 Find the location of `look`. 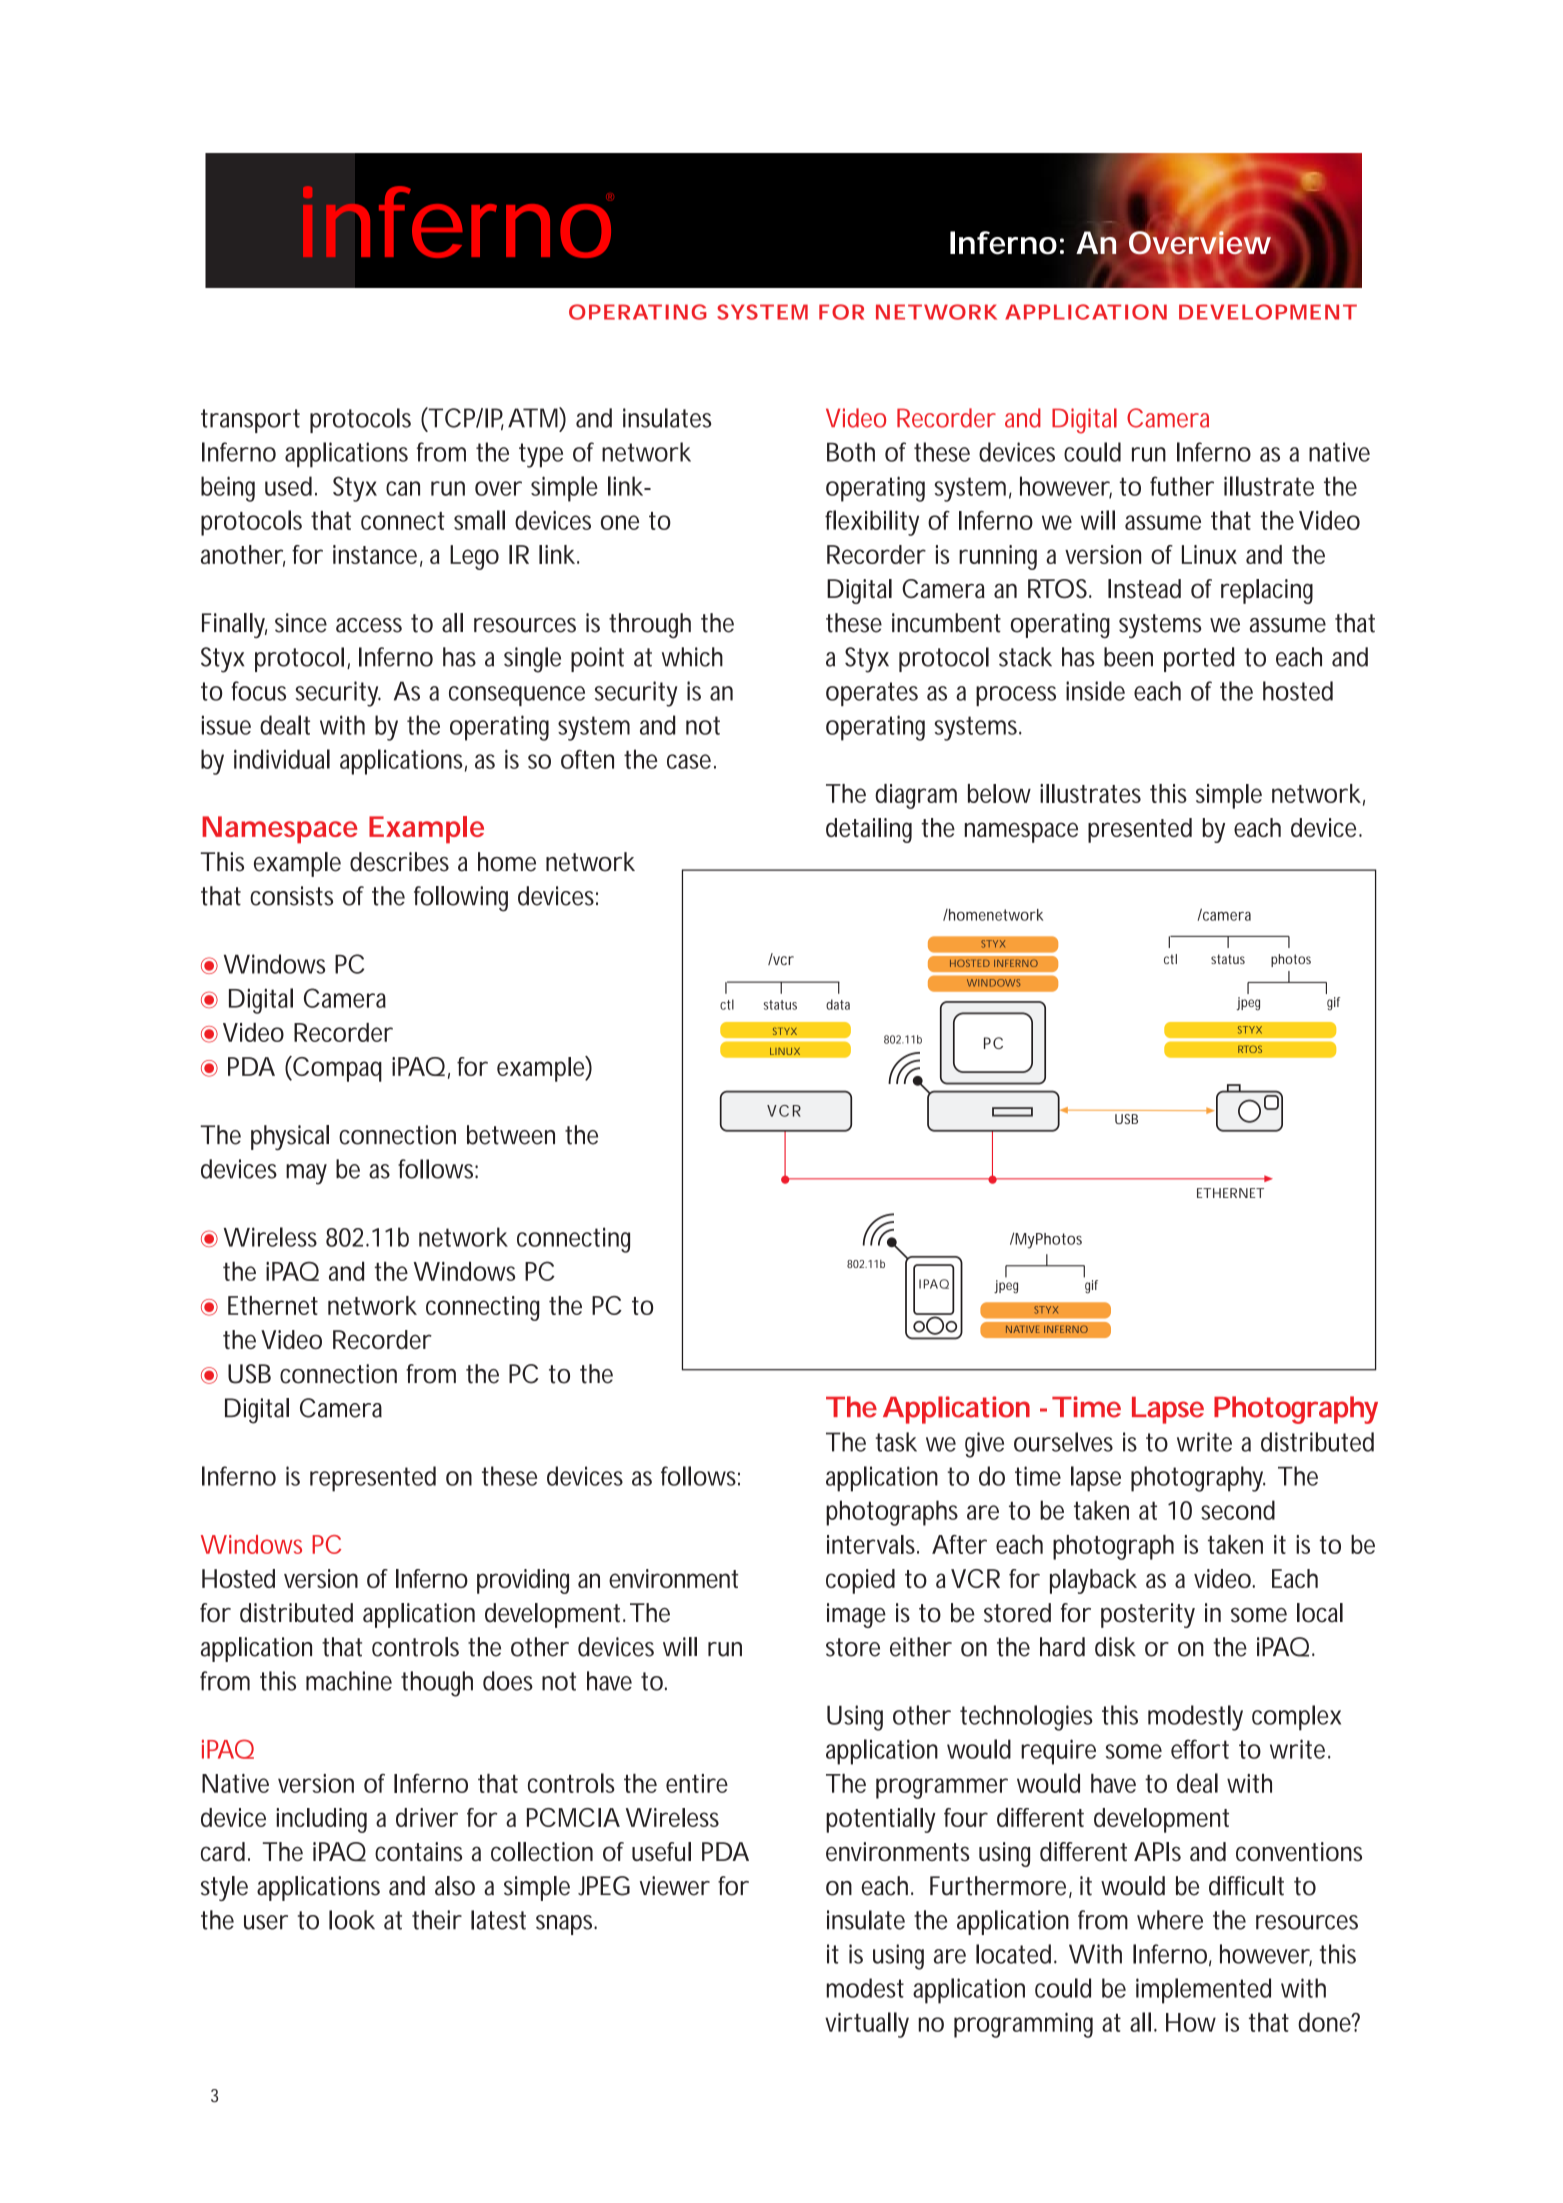

look is located at coordinates (352, 1920).
